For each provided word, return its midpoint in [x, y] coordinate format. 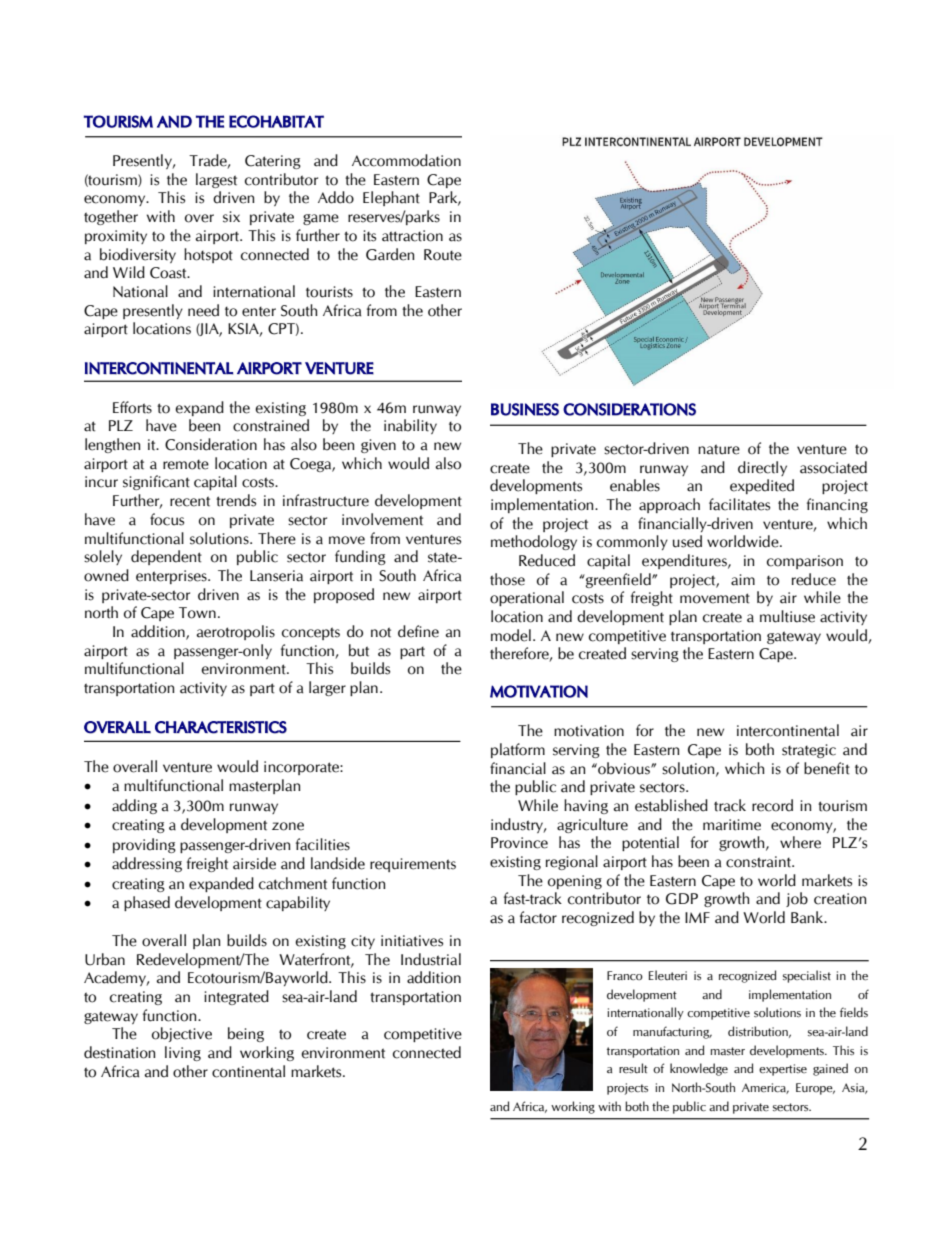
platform [518, 750]
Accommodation [406, 160]
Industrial [431, 959]
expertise [783, 1070]
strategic [809, 751]
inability [410, 426]
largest [216, 180]
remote [186, 464]
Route [443, 255]
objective [182, 1034]
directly [762, 468]
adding [134, 806]
